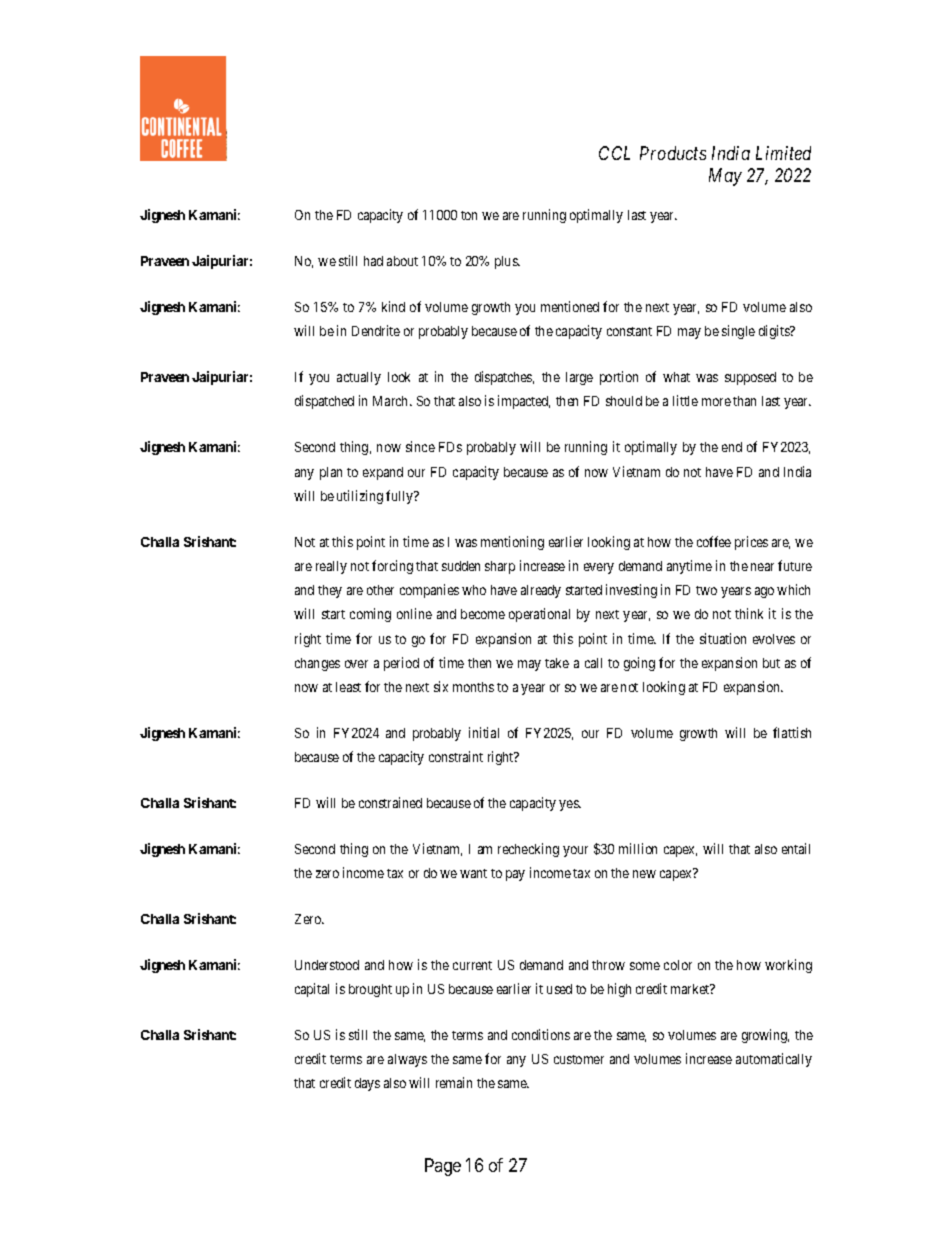  Describe the element at coordinates (783, 153) in the document. I see `Limited` at that location.
